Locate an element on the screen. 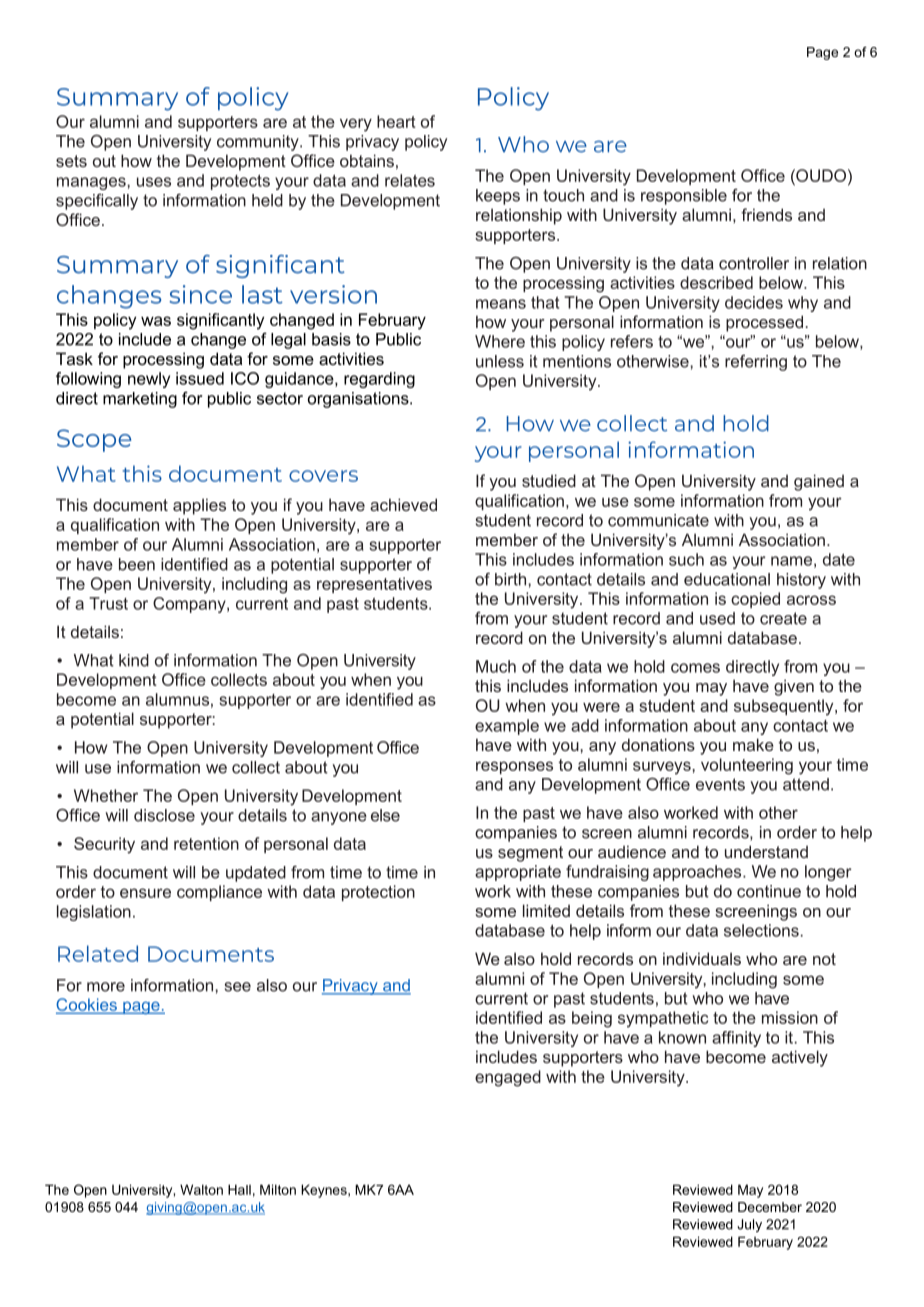 This screenshot has height=1307, width=924. achieved is located at coordinates (403, 504).
